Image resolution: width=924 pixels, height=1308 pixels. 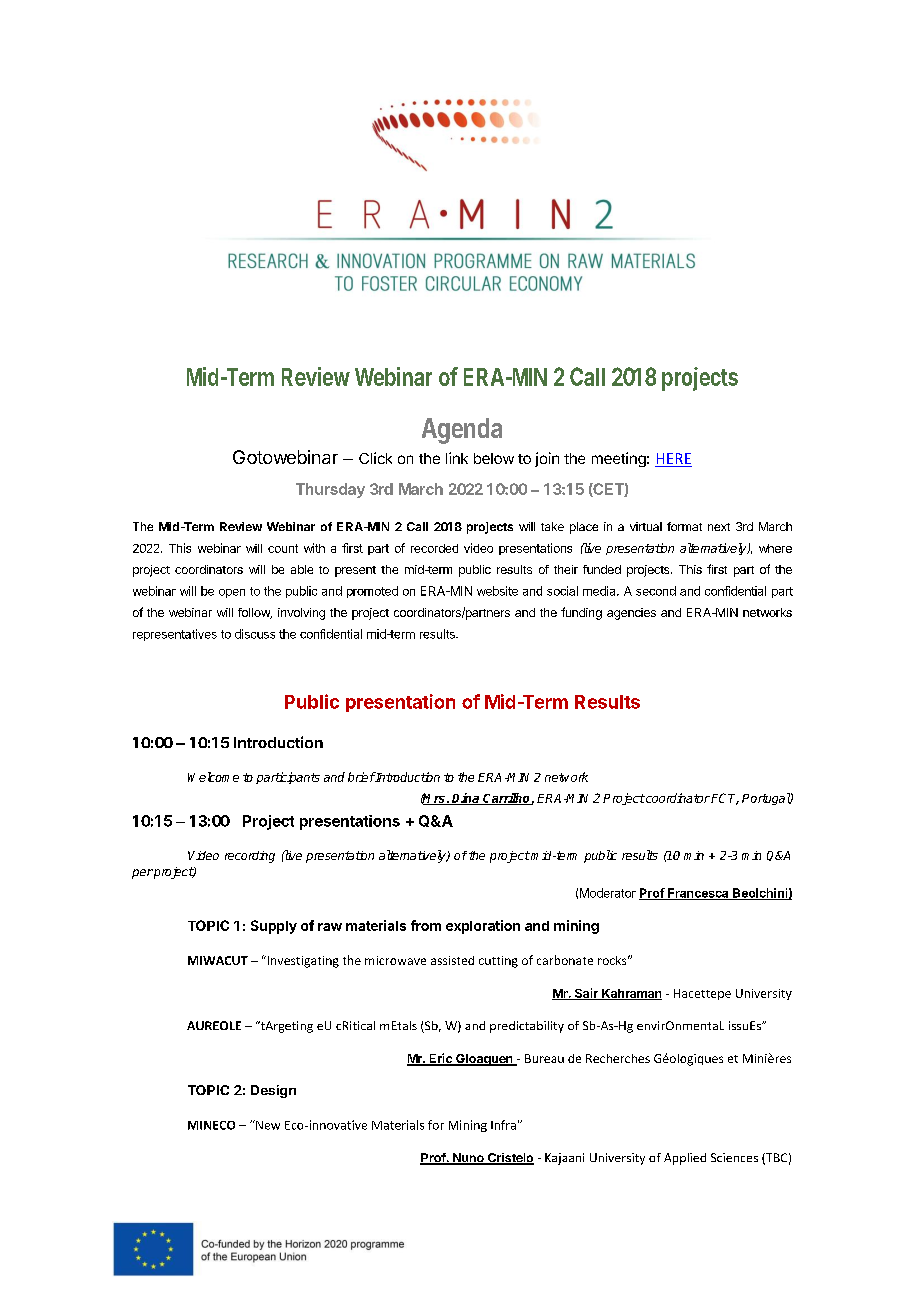 I want to click on join, so click(x=547, y=459).
